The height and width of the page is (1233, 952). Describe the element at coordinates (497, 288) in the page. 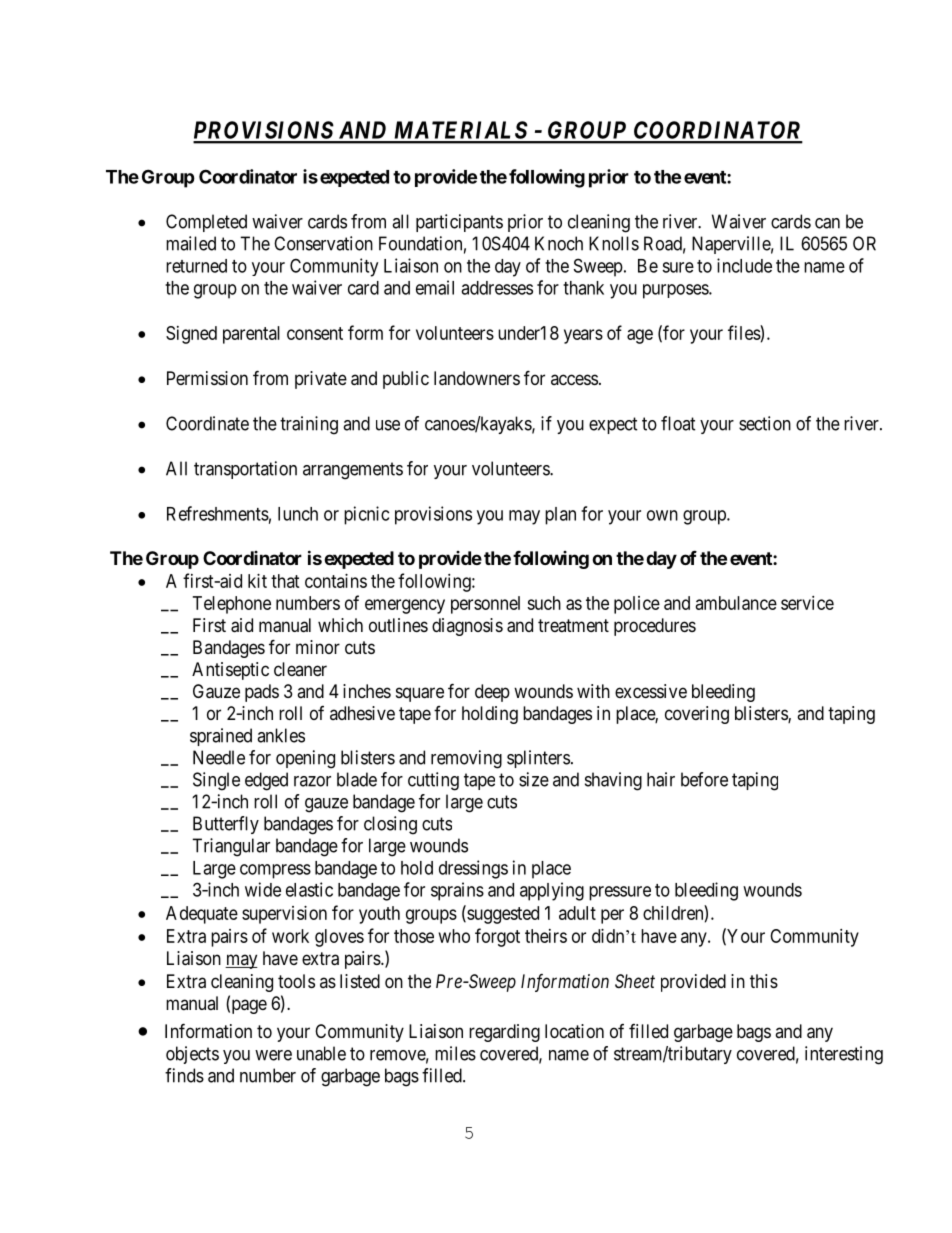

I see `addresses` at that location.
